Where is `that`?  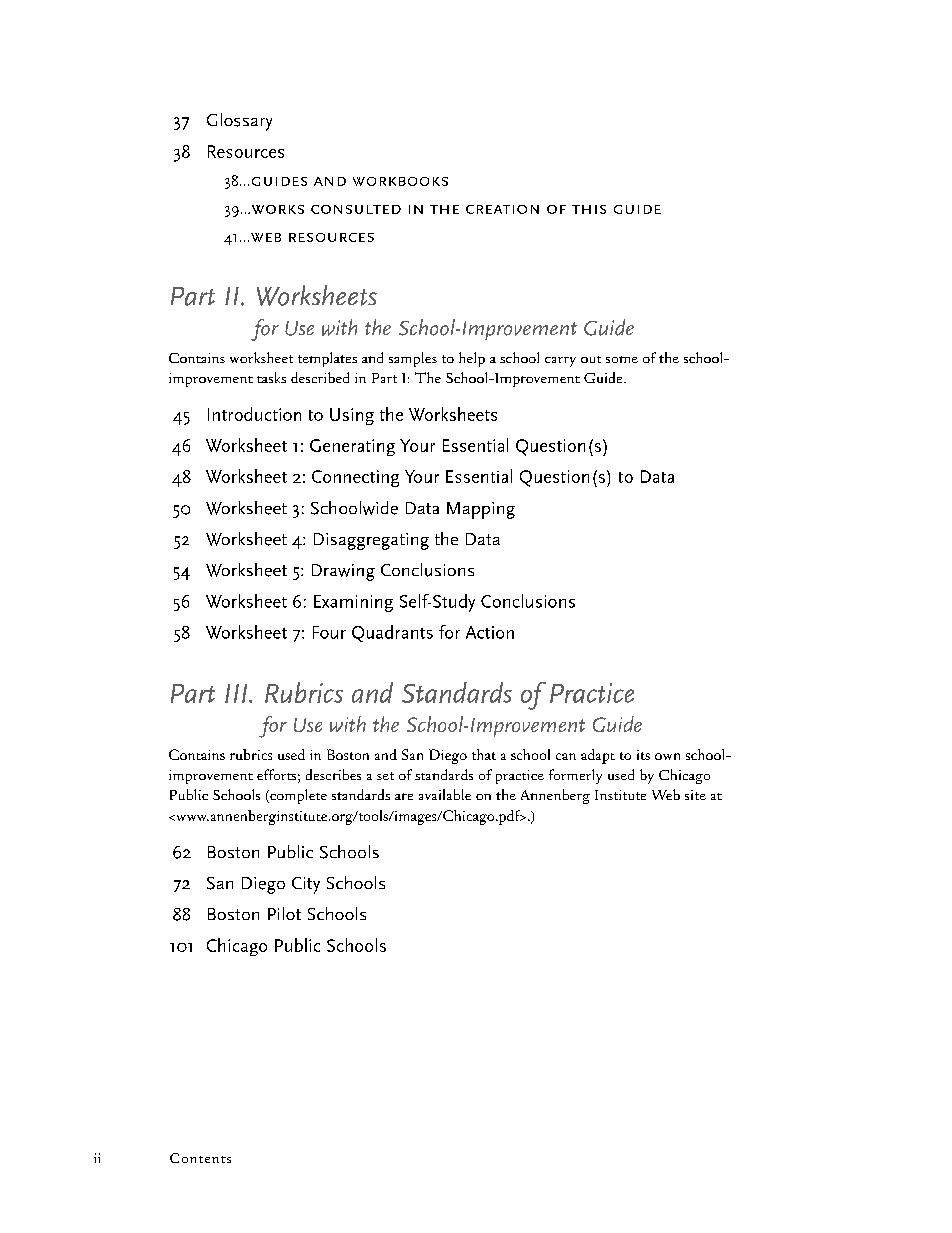 that is located at coordinates (484, 754).
